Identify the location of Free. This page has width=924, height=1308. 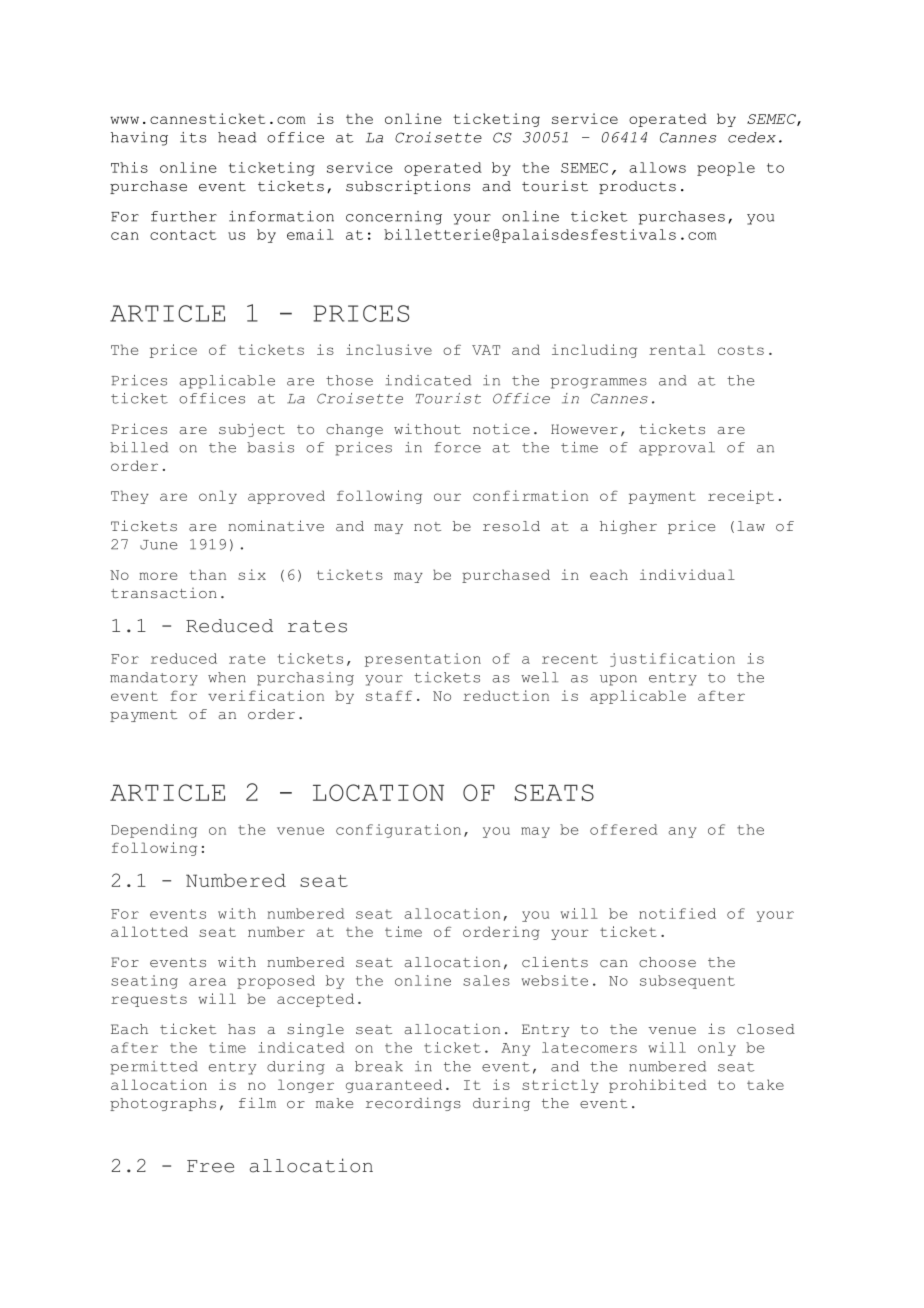
(210, 1166).
